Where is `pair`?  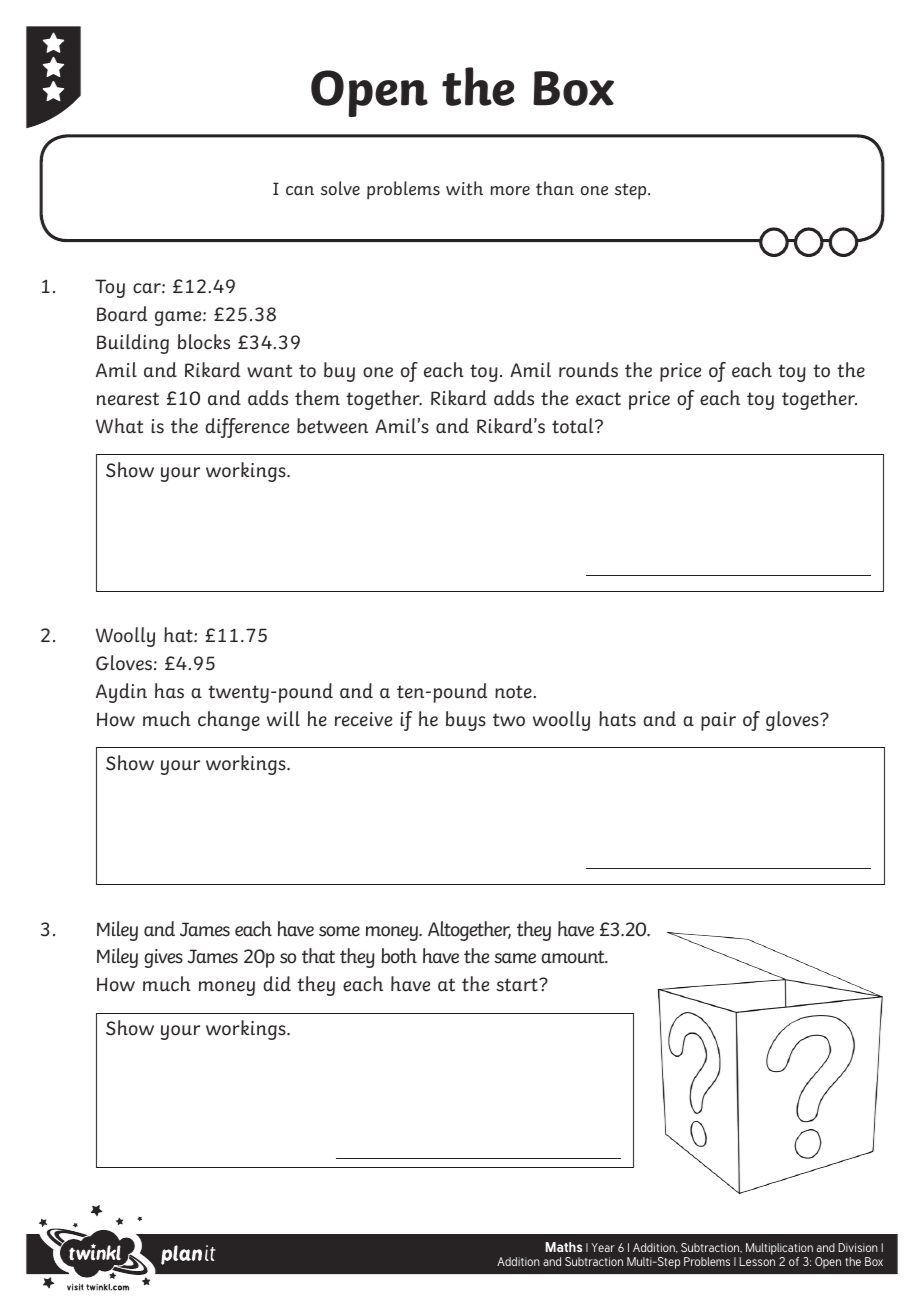
pair is located at coordinates (718, 721).
